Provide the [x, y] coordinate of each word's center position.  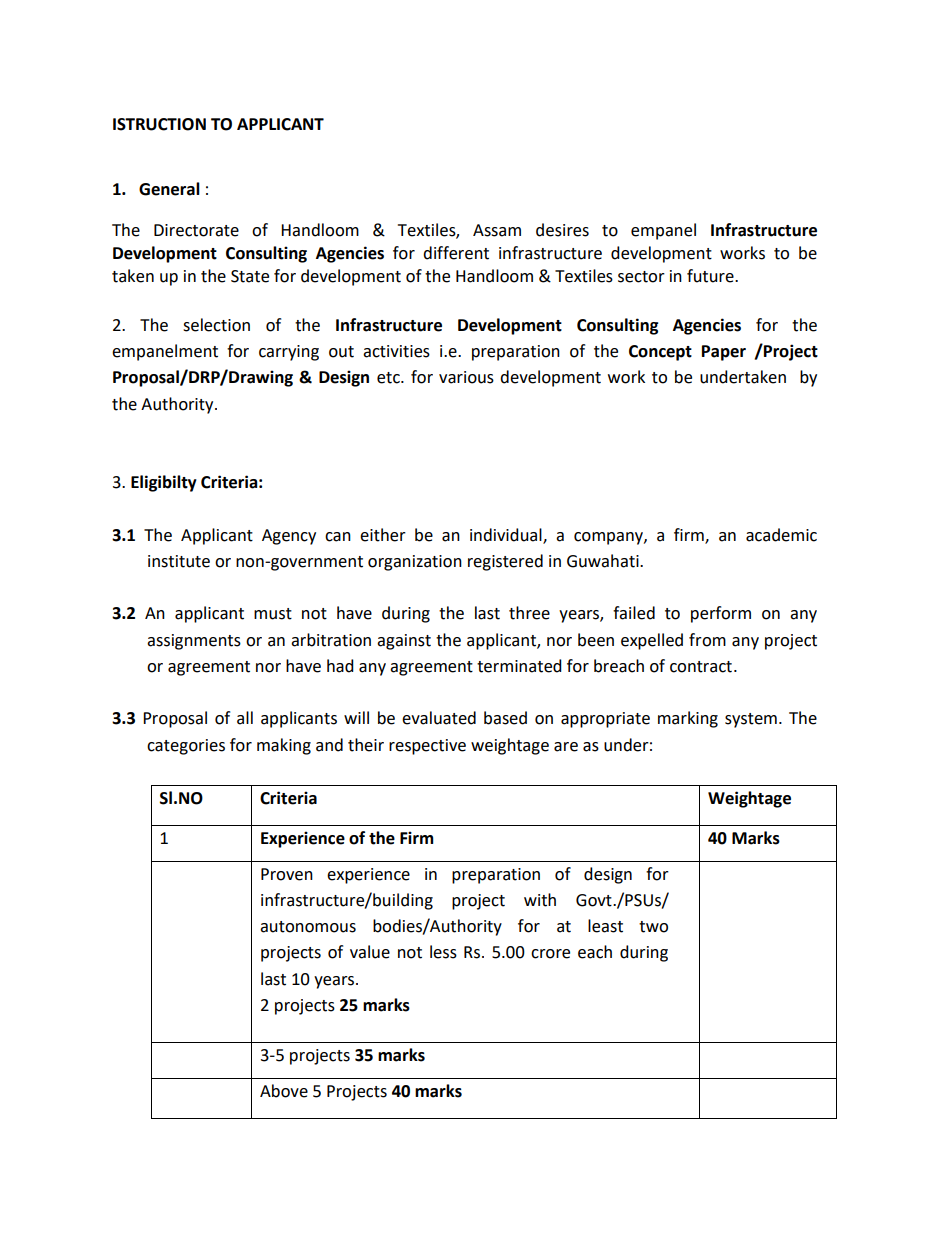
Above [284, 1091]
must [273, 614]
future [711, 276]
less [443, 952]
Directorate [196, 230]
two [653, 927]
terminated [519, 666]
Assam [497, 230]
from [707, 640]
